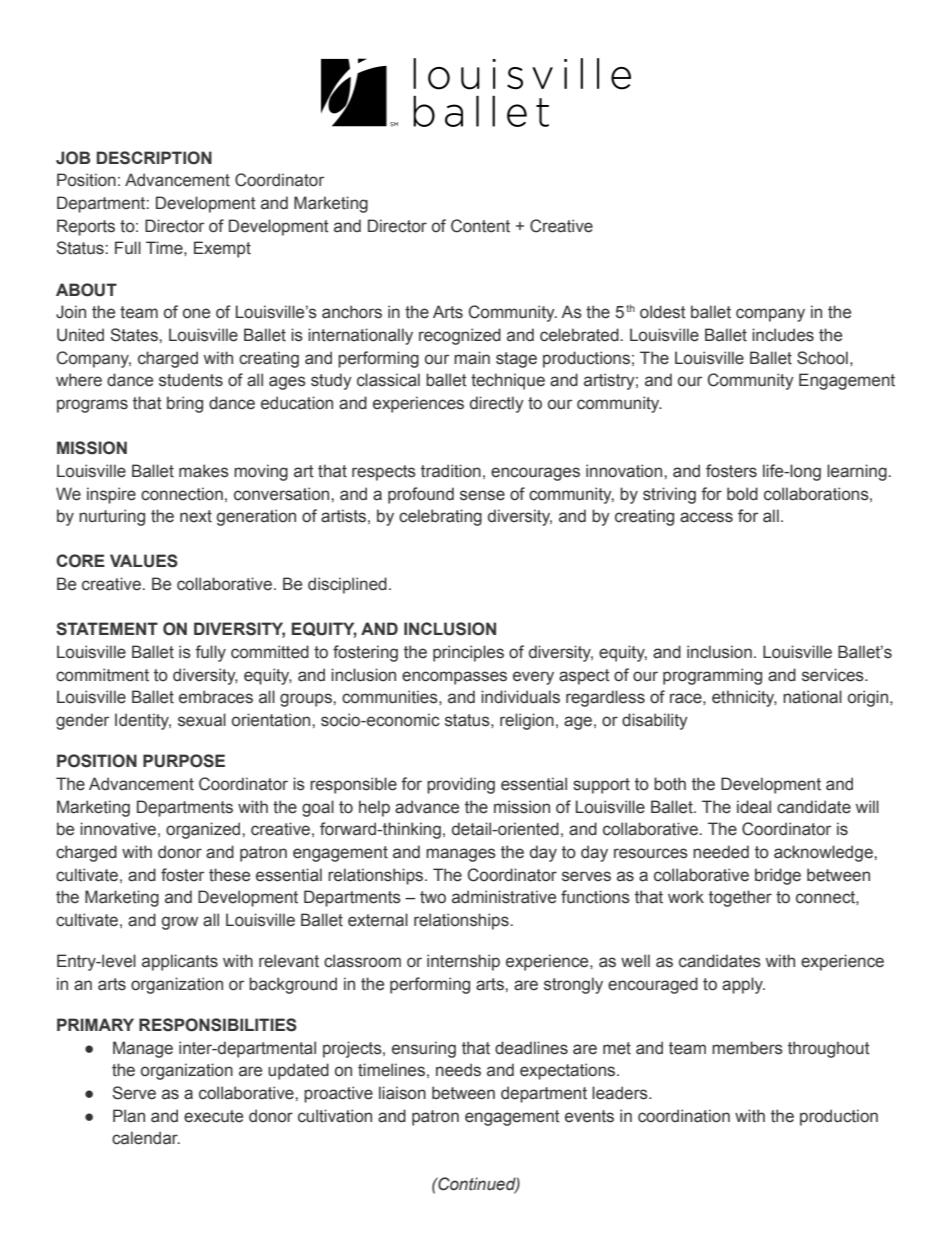 The width and height of the screenshot is (952, 1233). Describe the element at coordinates (107, 629) in the screenshot. I see `STATEMENT` at that location.
